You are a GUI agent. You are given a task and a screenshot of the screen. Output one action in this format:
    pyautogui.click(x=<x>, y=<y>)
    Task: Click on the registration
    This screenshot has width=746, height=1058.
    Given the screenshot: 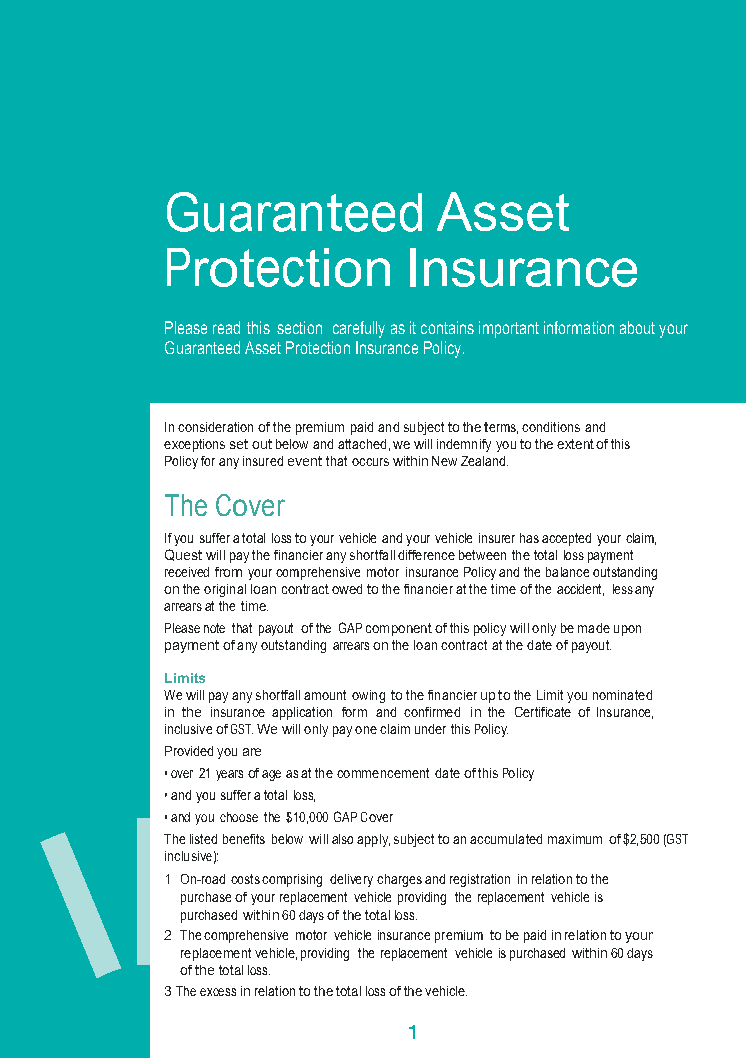 What is the action you would take?
    pyautogui.click(x=480, y=880)
